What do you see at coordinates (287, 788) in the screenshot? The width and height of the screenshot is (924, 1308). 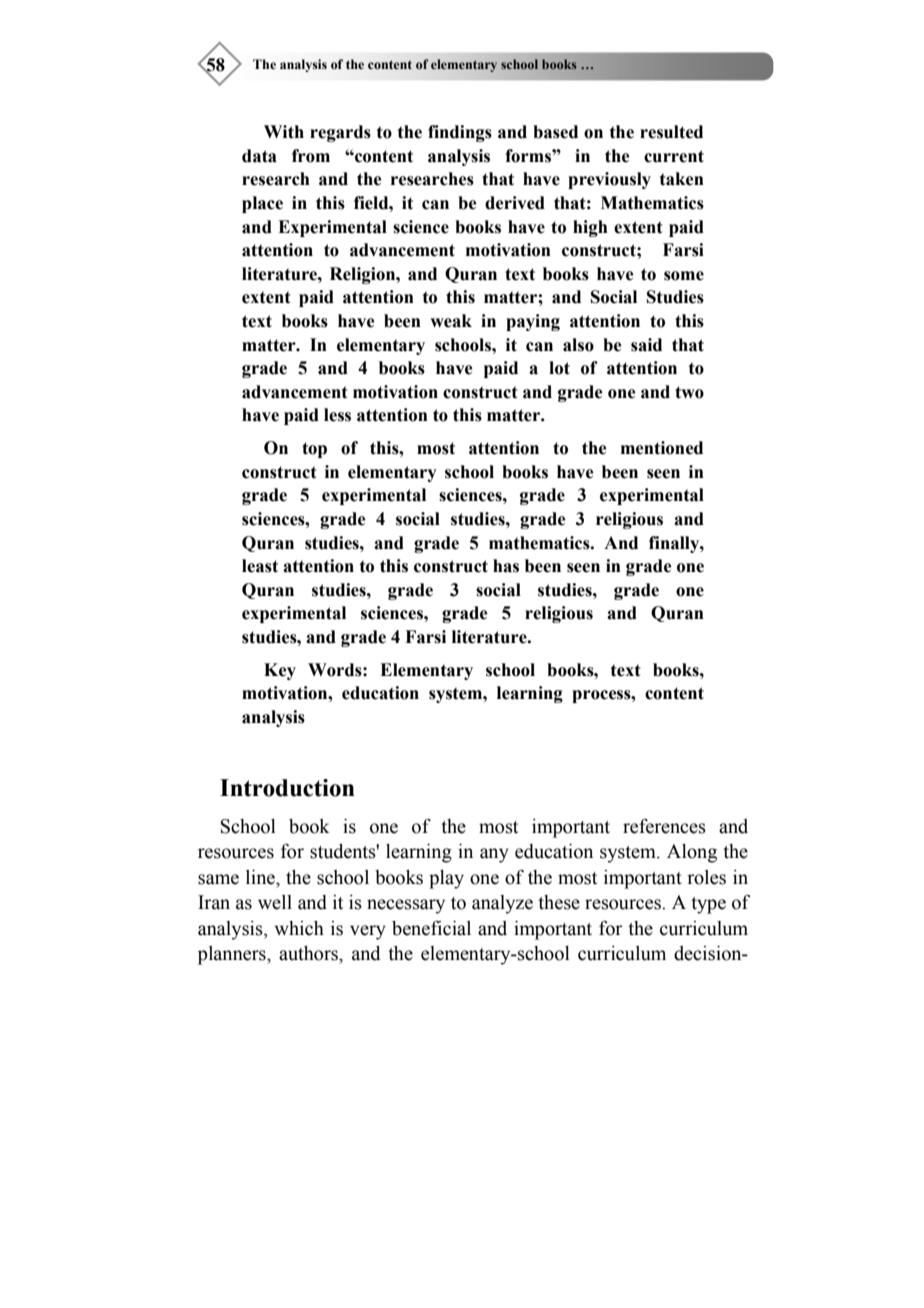 I see `Introduction` at bounding box center [287, 788].
